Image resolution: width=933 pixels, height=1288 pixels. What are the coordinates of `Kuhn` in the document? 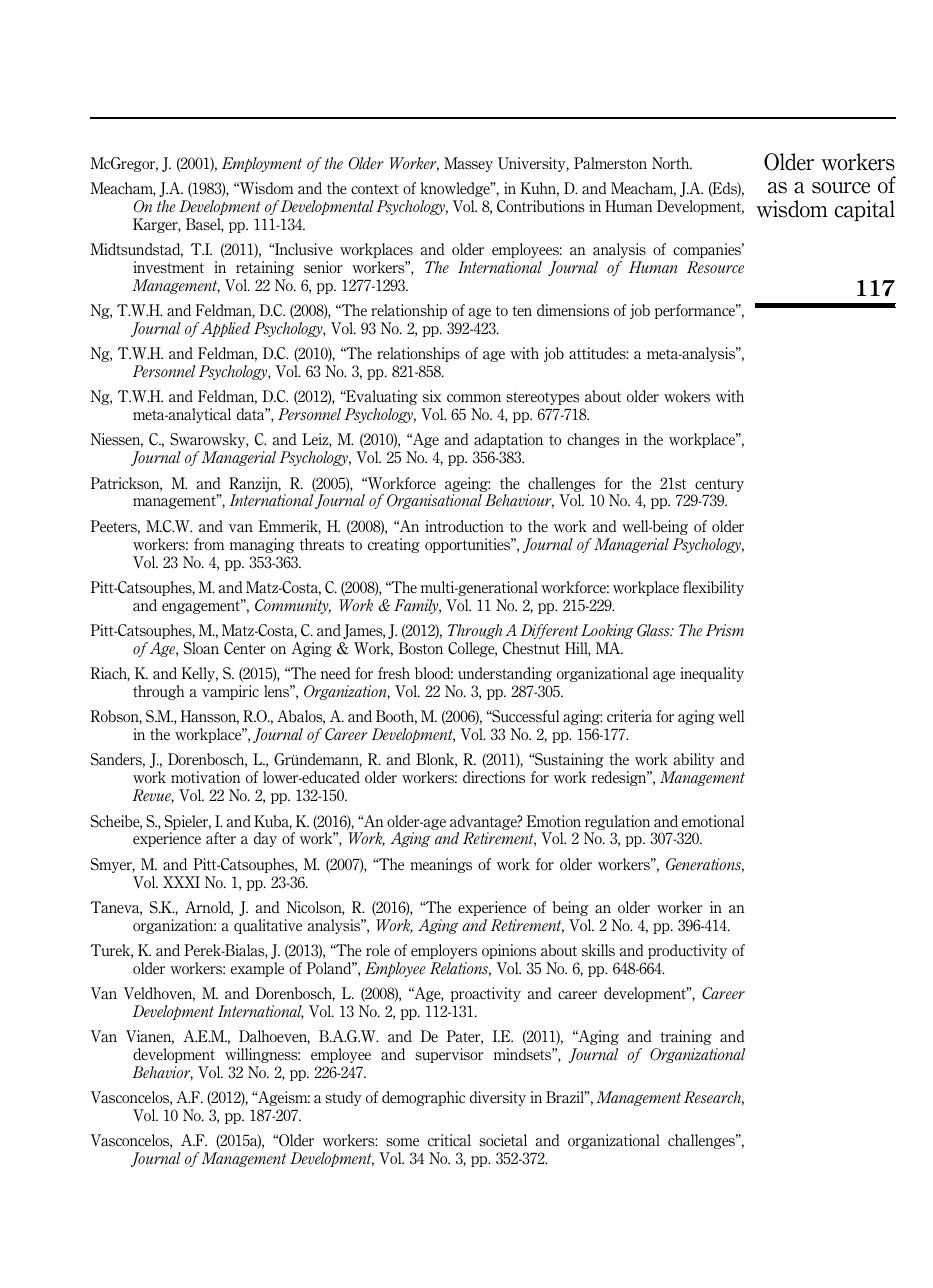 It's located at (539, 189).
